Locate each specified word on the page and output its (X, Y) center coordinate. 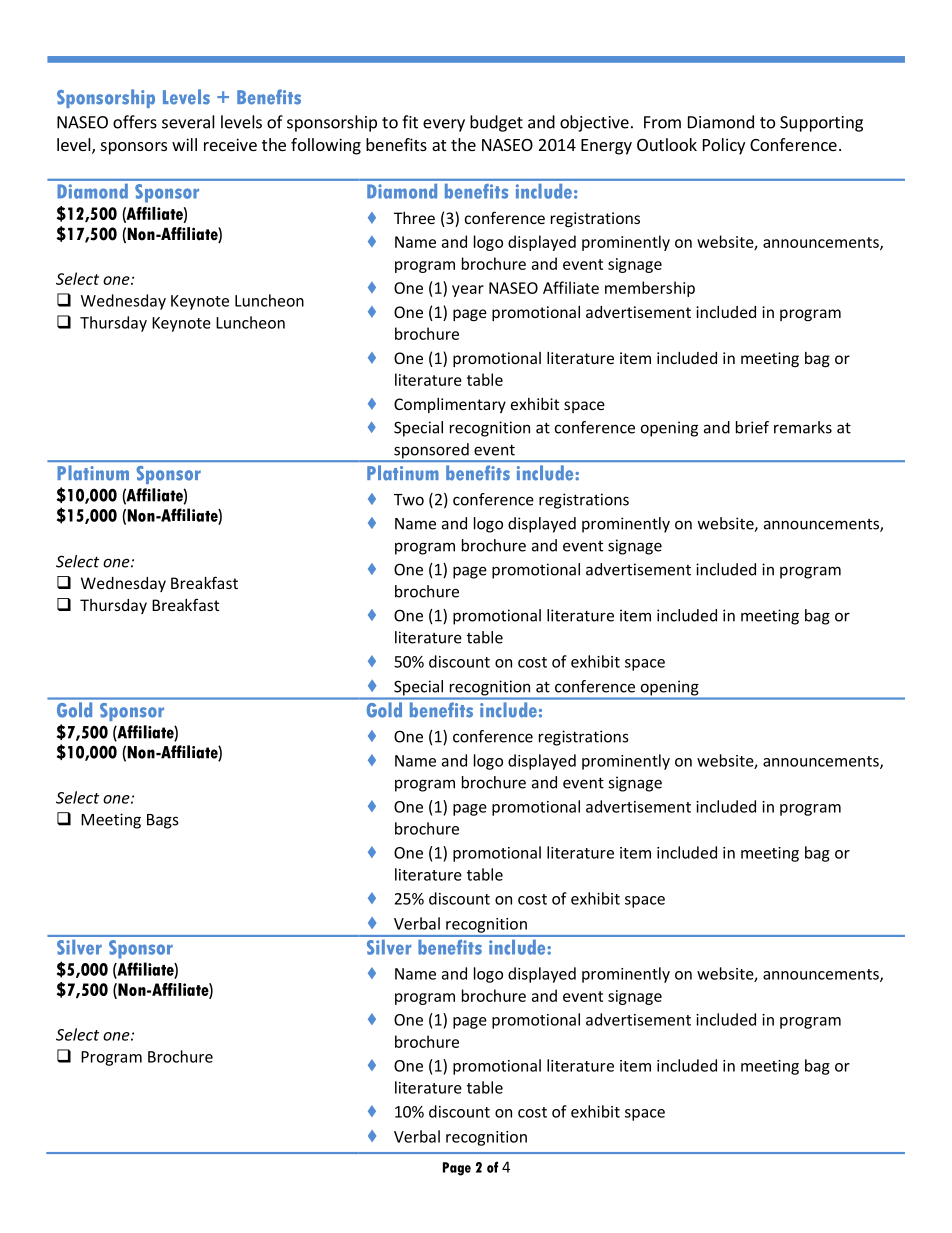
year (468, 291)
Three (414, 218)
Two (409, 500)
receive (230, 144)
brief (752, 427)
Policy (724, 146)
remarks (803, 427)
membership (650, 289)
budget (496, 123)
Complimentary (450, 405)
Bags (163, 821)
